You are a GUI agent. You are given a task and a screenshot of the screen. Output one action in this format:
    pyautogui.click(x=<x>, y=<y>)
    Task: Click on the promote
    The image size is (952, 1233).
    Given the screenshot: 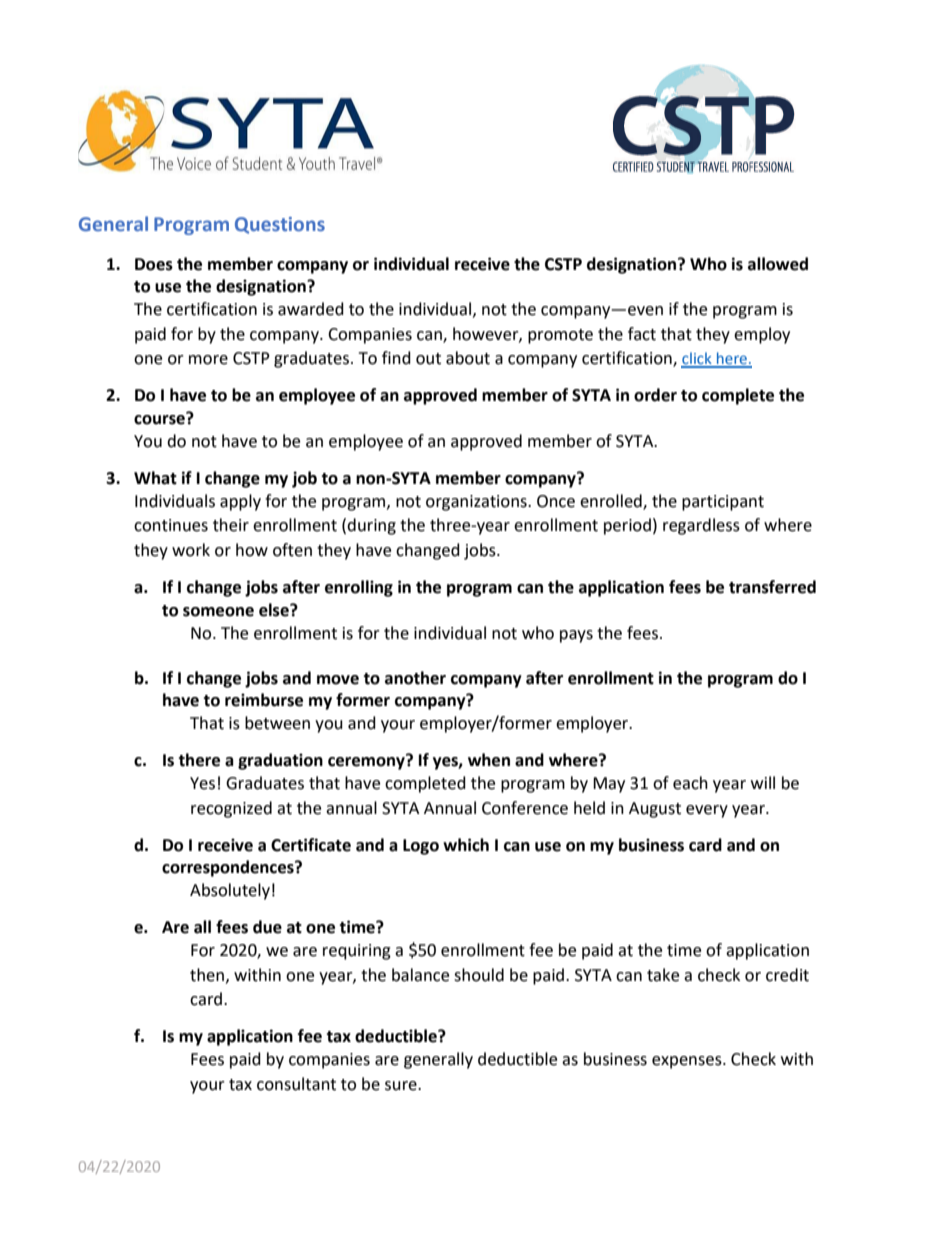 What is the action you would take?
    pyautogui.click(x=560, y=336)
